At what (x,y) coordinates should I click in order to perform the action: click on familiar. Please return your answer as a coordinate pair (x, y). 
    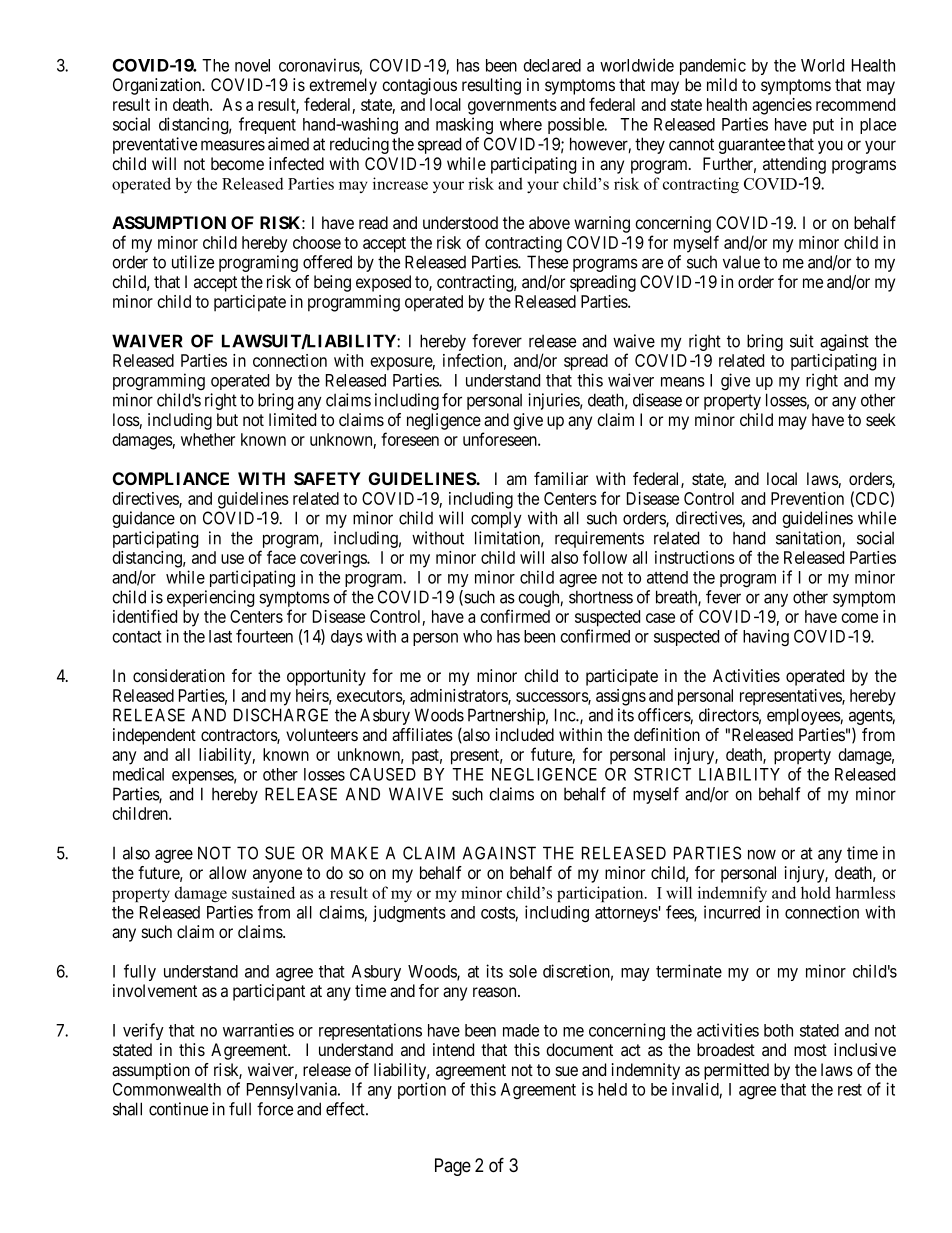
    Looking at the image, I should click on (561, 479).
